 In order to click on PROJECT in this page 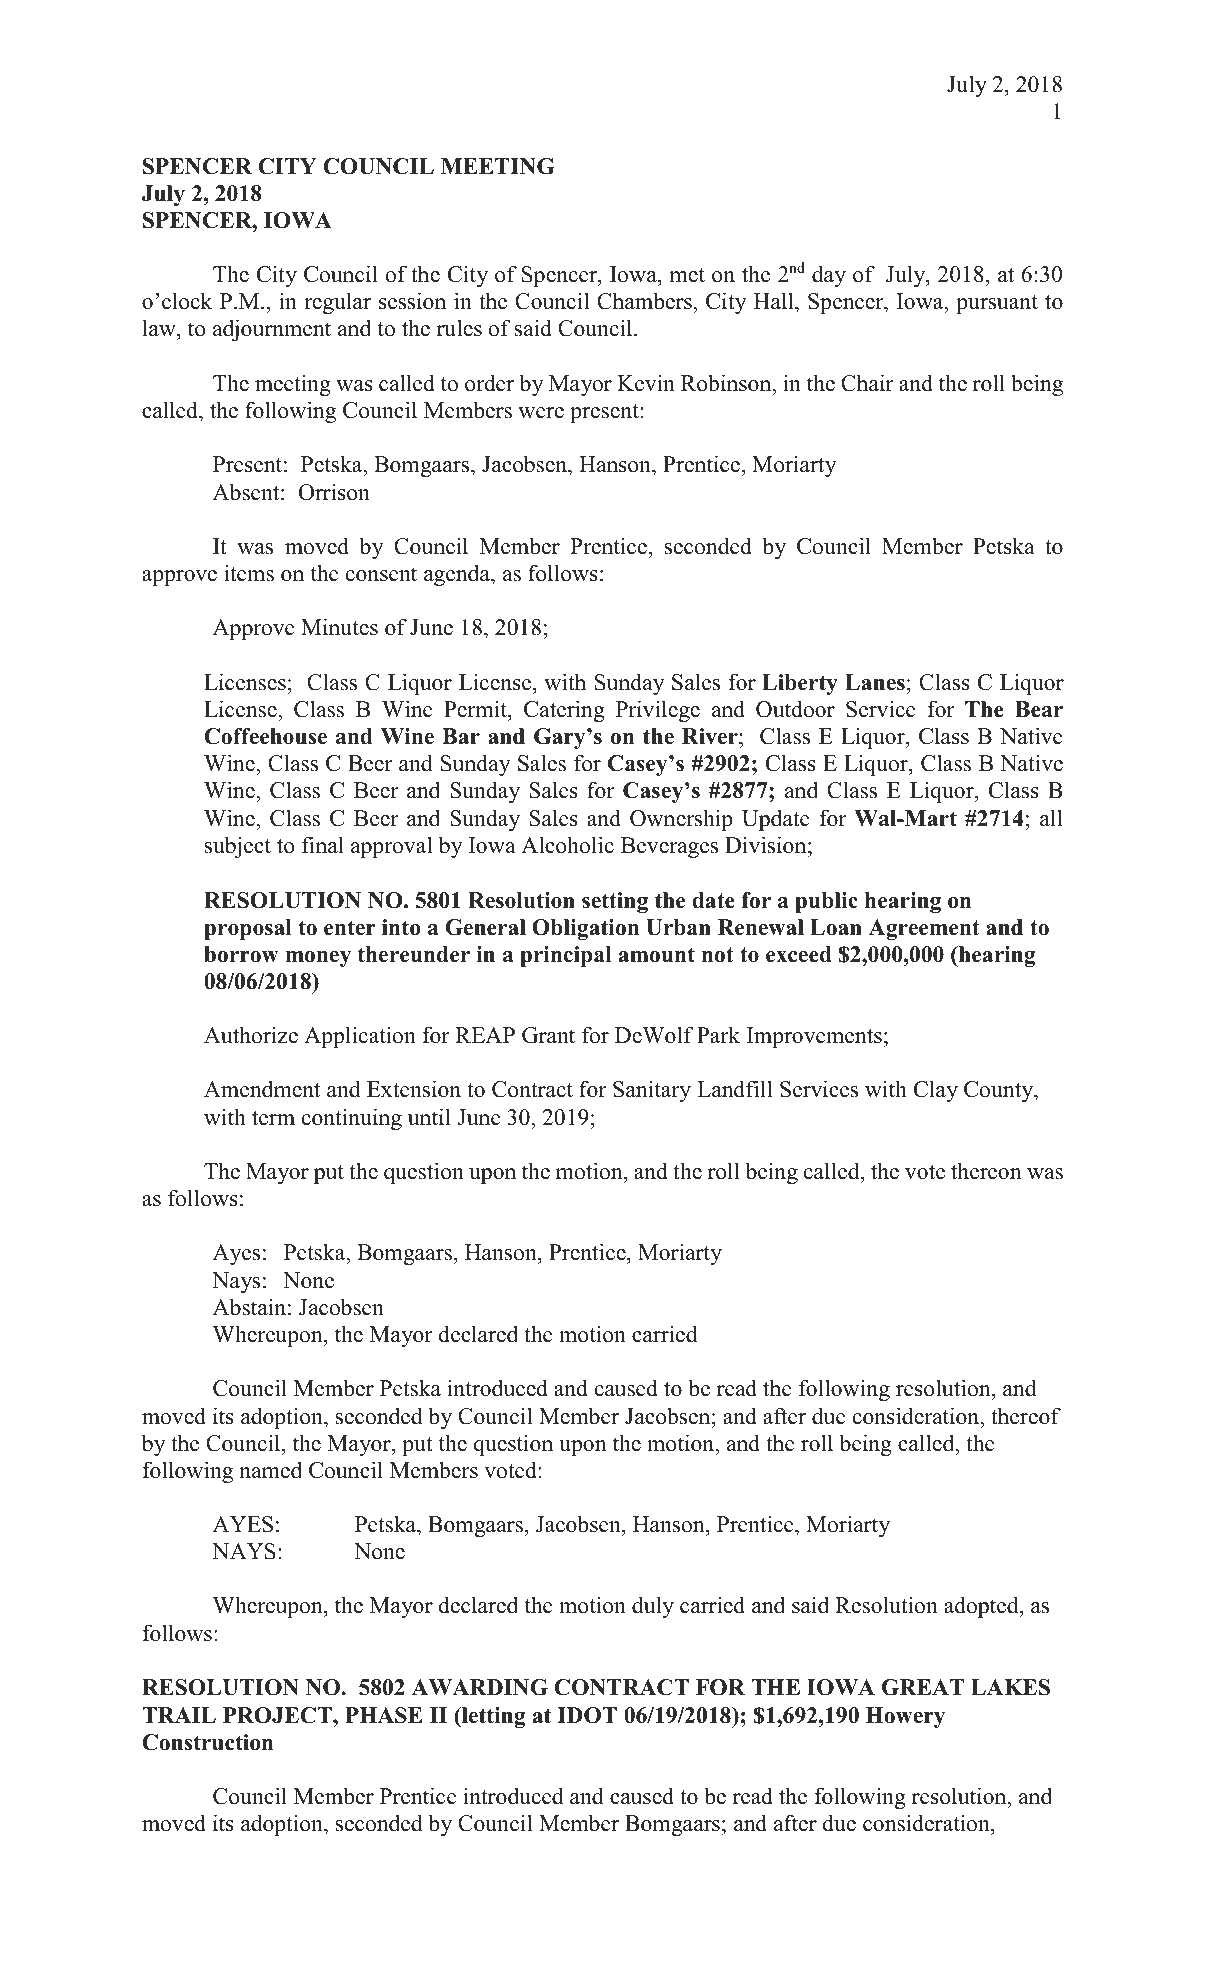, I will do `click(278, 1715)`.
